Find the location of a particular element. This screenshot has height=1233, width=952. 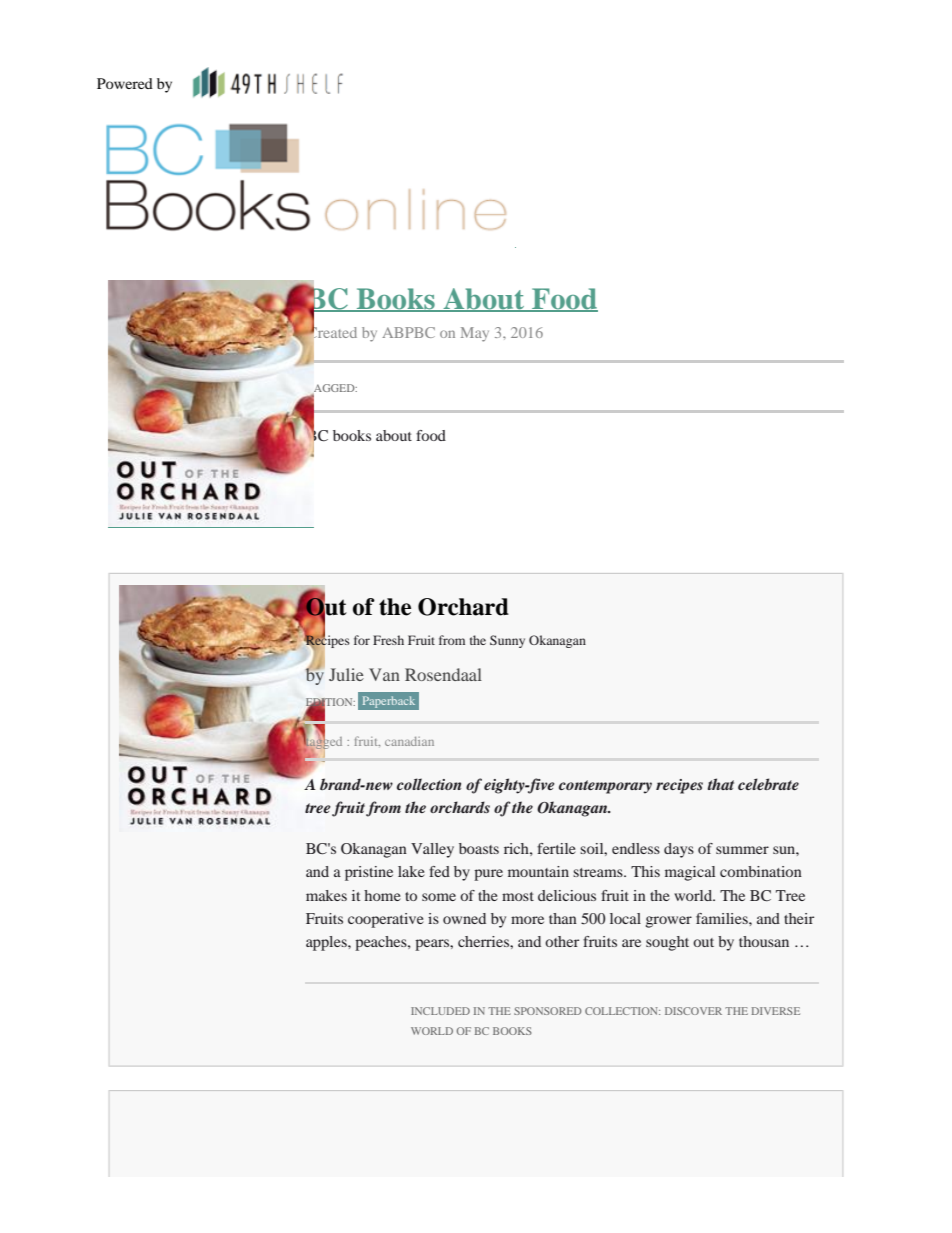

DISCOVER is located at coordinates (693, 1011).
